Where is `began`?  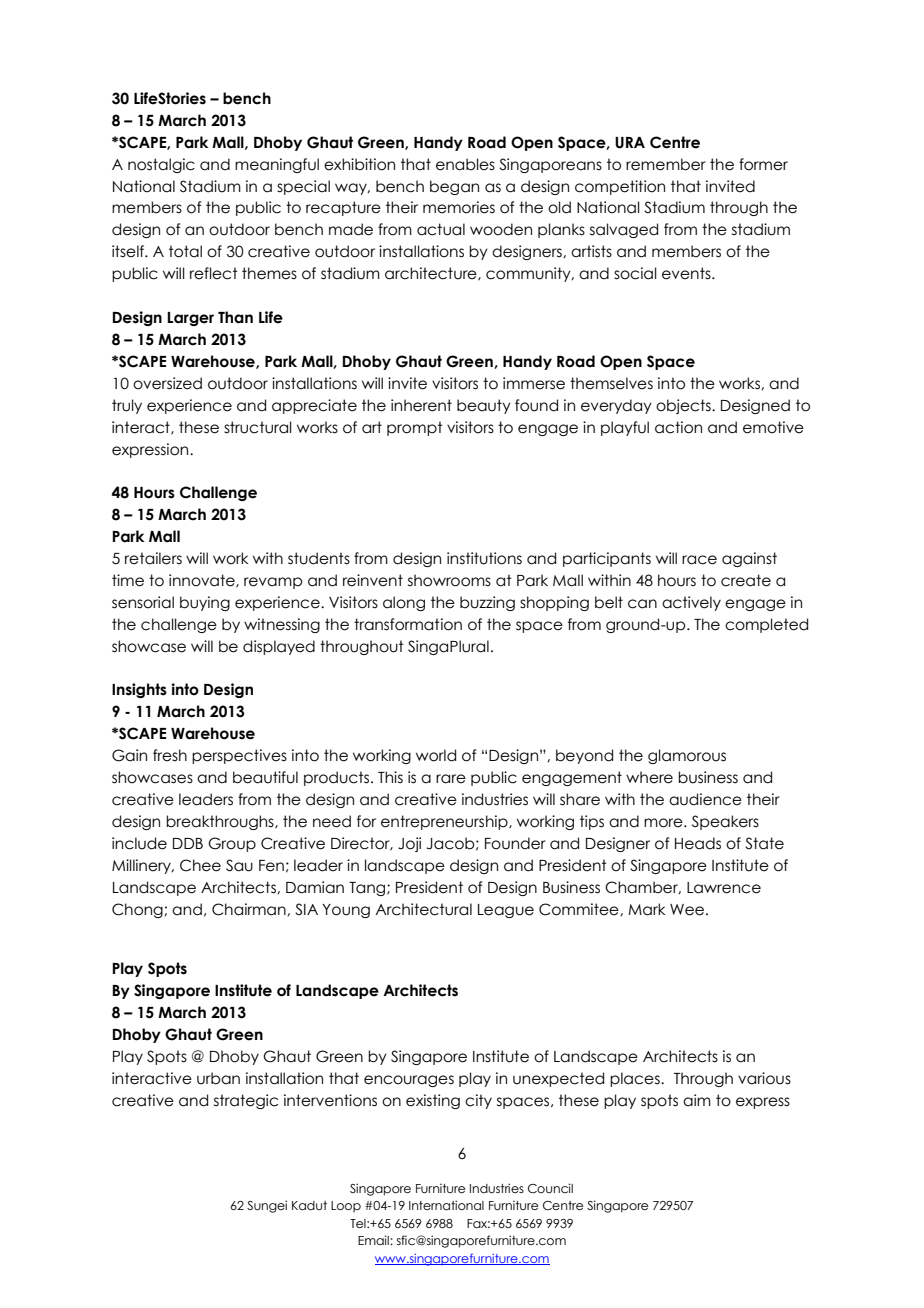 began is located at coordinates (454, 187).
